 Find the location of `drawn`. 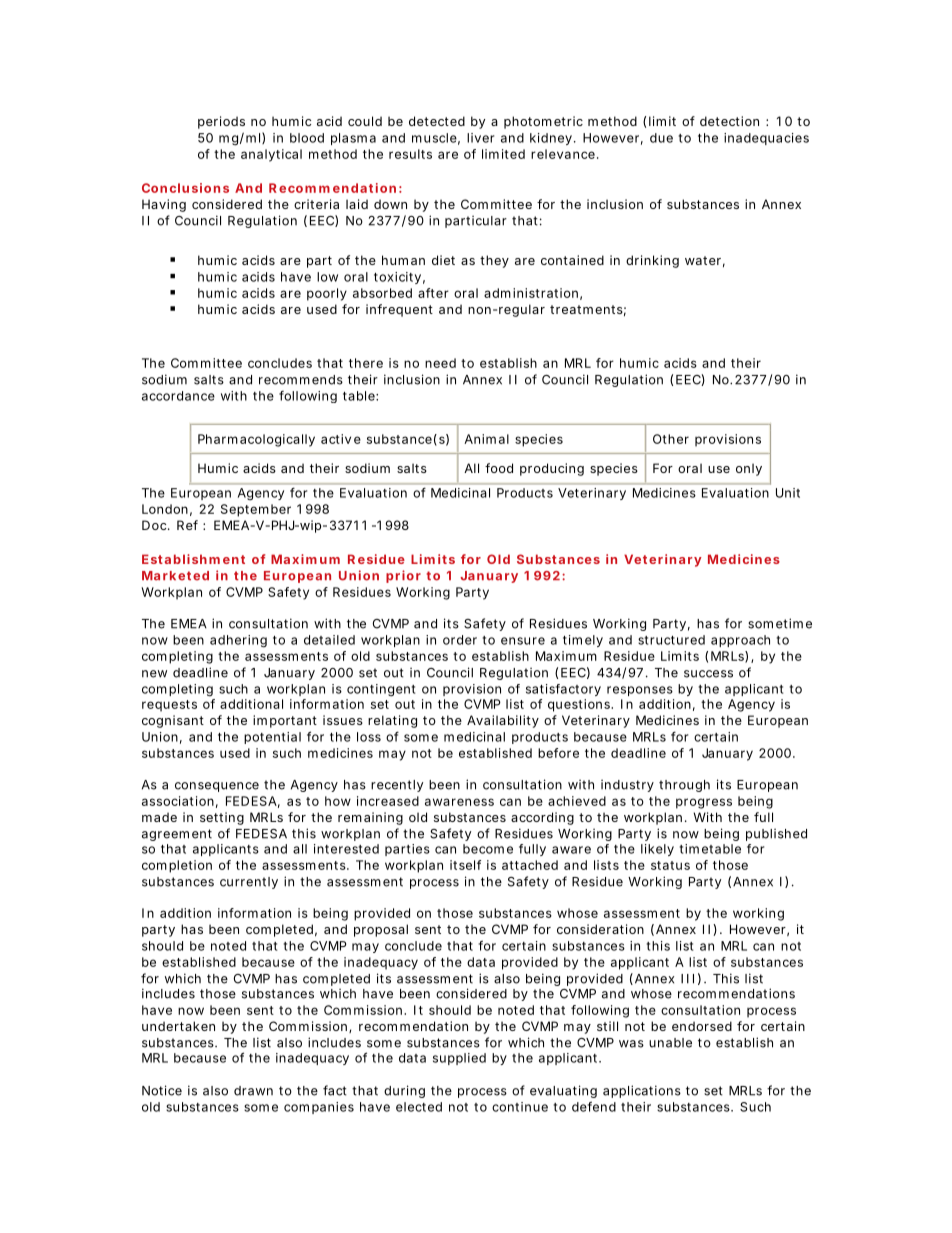

drawn is located at coordinates (253, 1091).
